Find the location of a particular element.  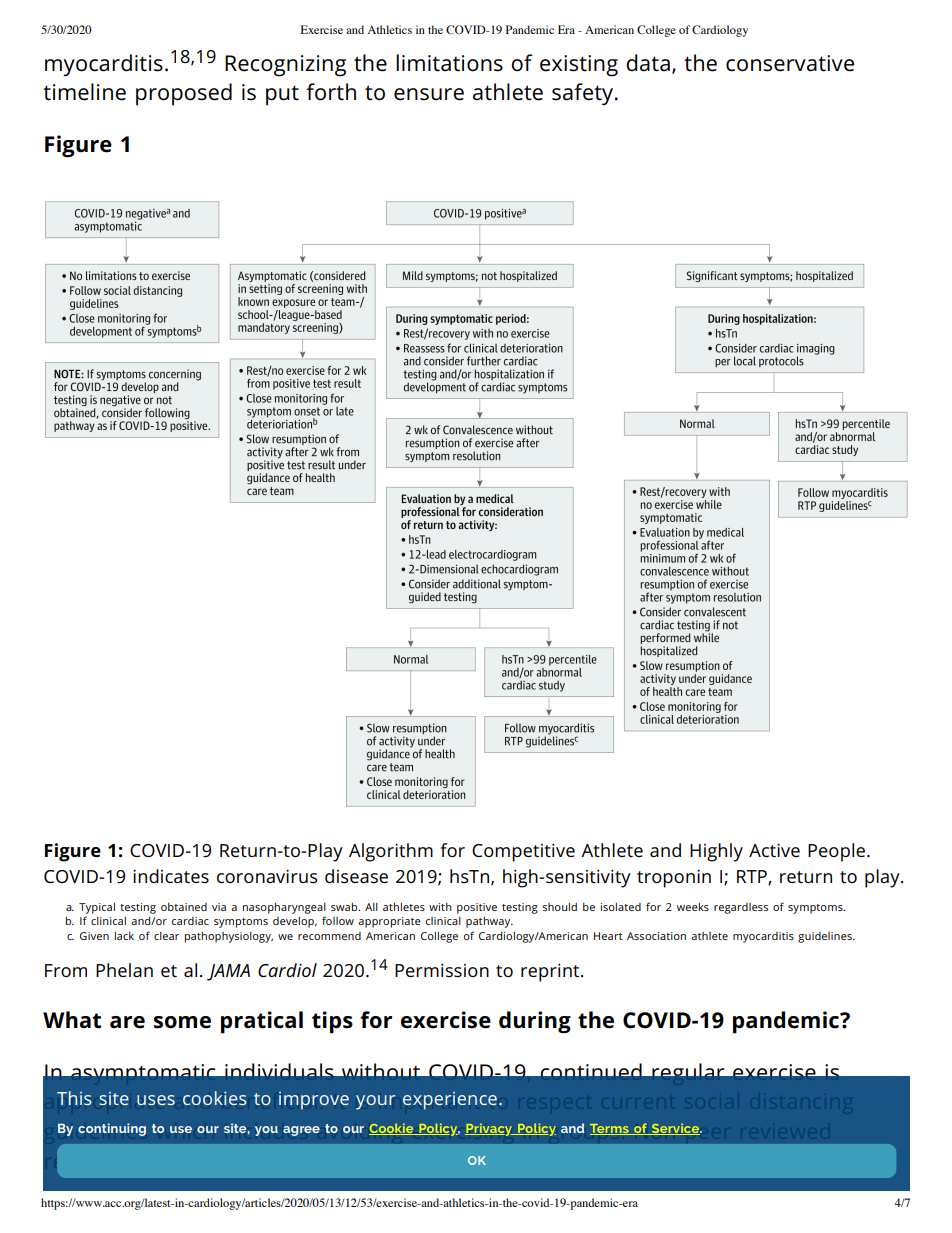

proposed is located at coordinates (184, 94).
